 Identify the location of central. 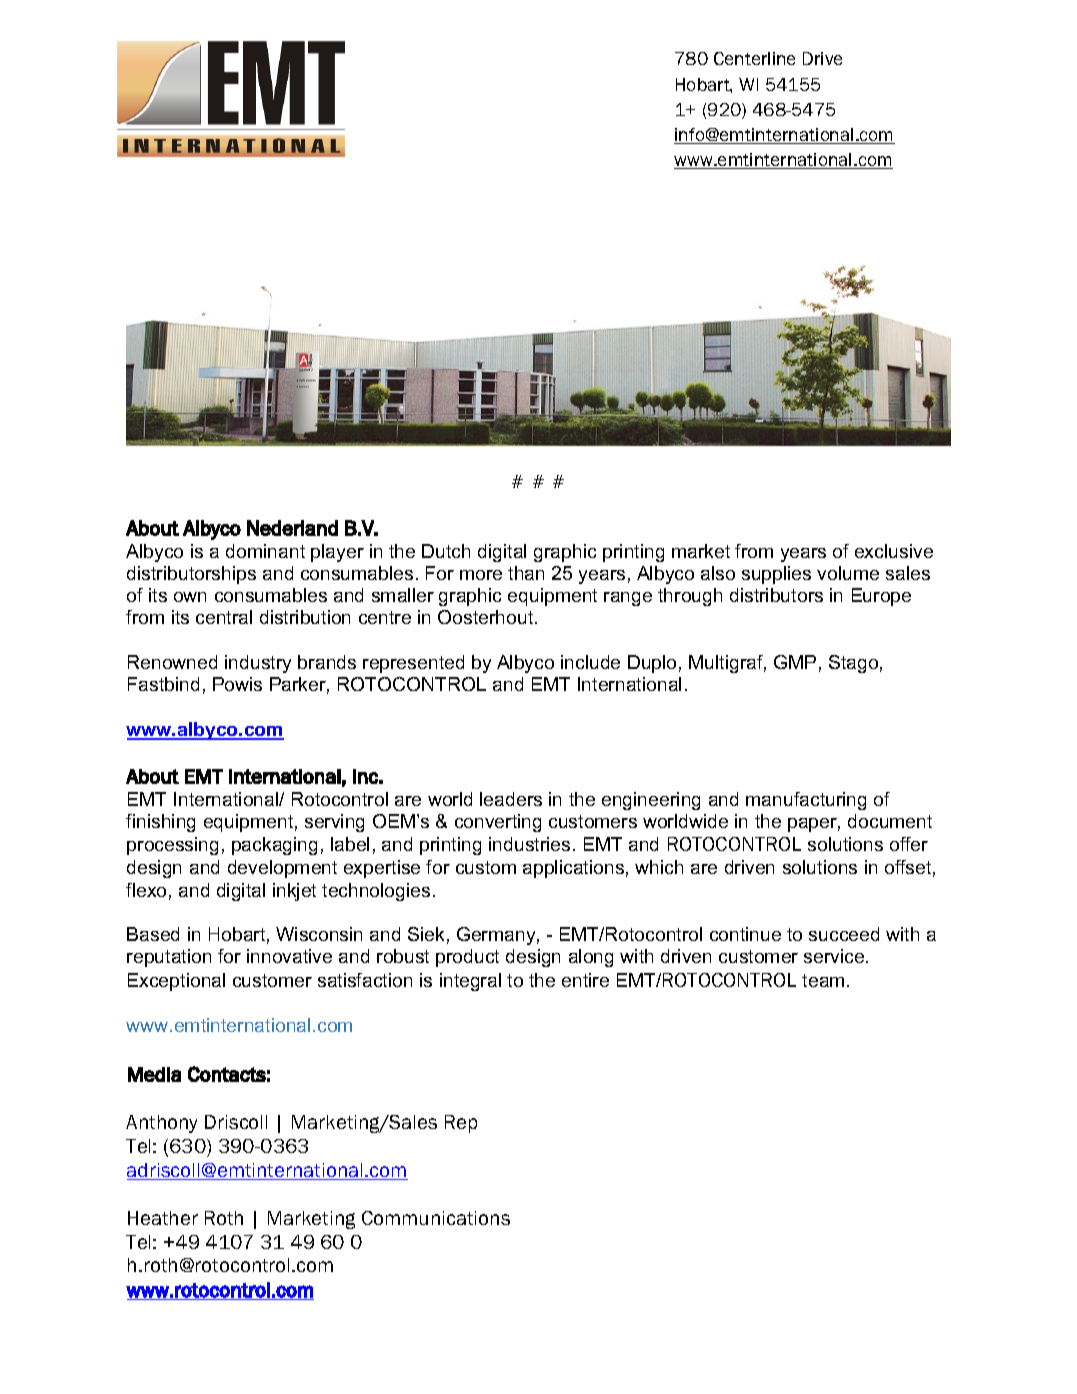
(224, 617).
